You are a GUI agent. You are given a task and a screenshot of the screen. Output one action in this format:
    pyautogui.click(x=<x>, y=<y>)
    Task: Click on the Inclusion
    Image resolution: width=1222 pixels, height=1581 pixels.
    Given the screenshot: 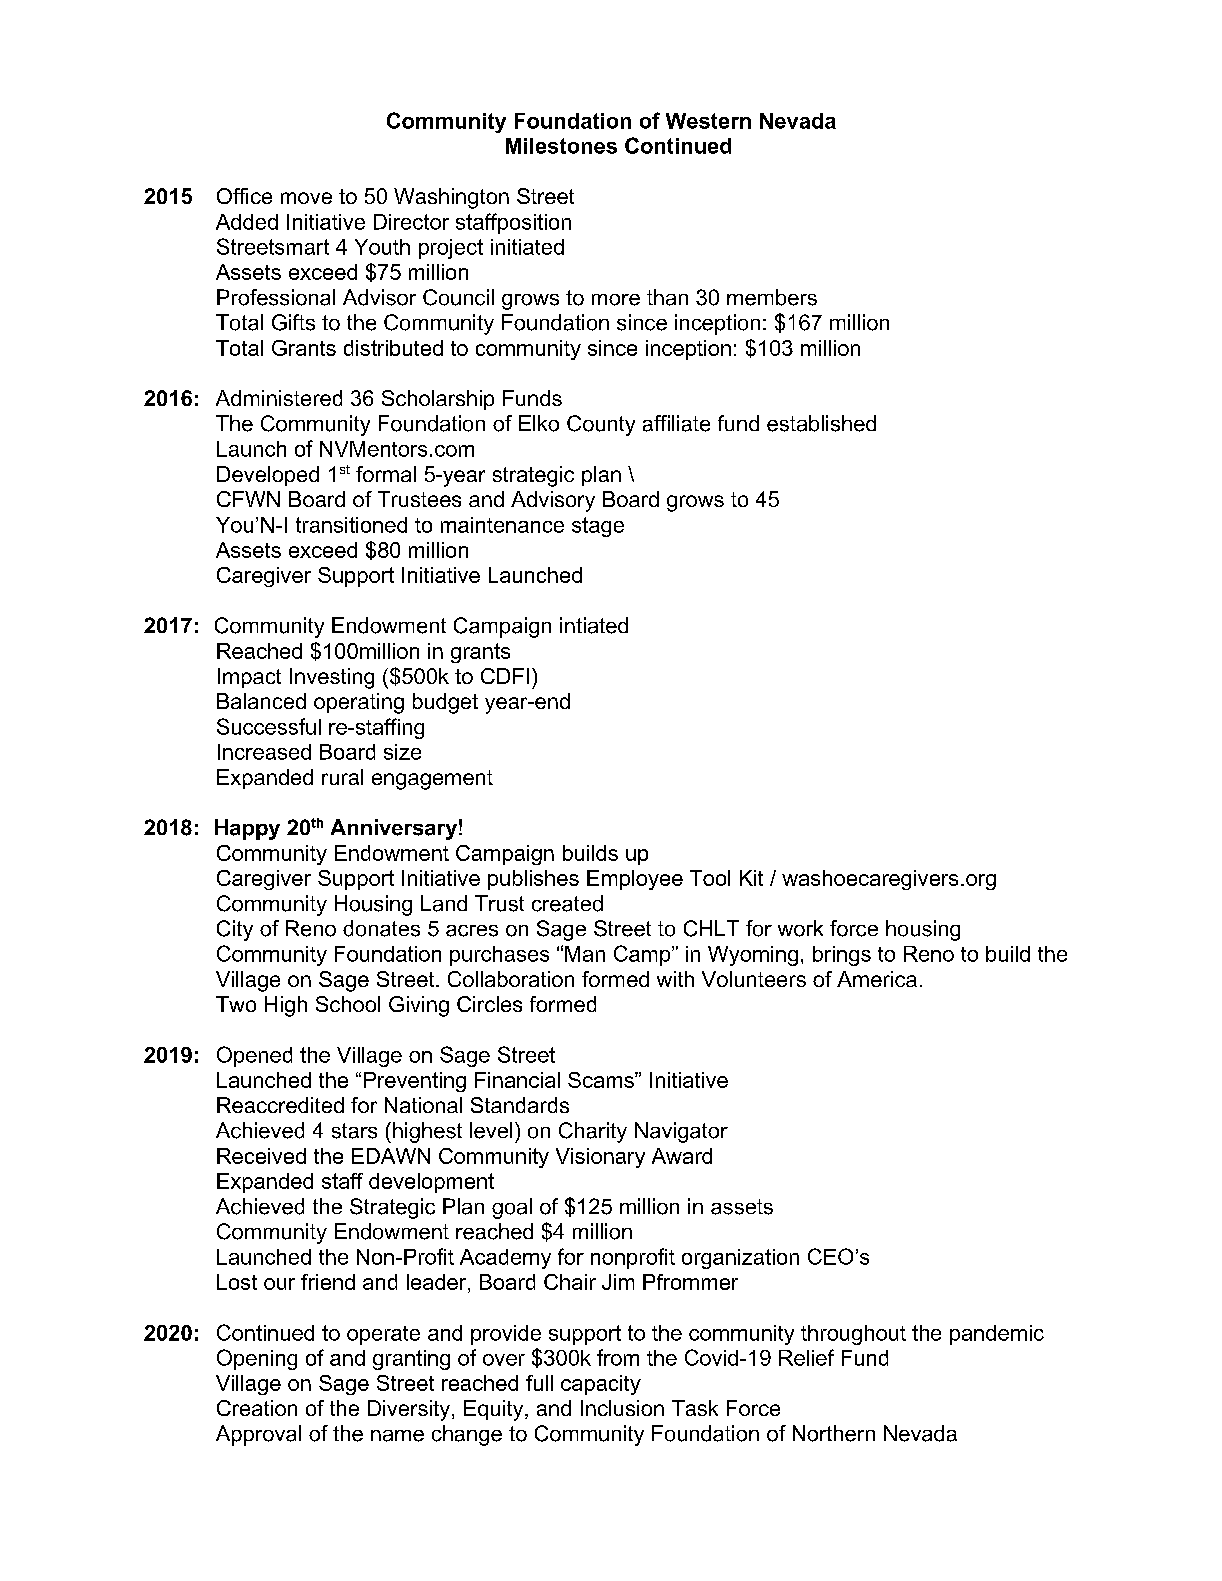 What is the action you would take?
    pyautogui.click(x=622, y=1408)
